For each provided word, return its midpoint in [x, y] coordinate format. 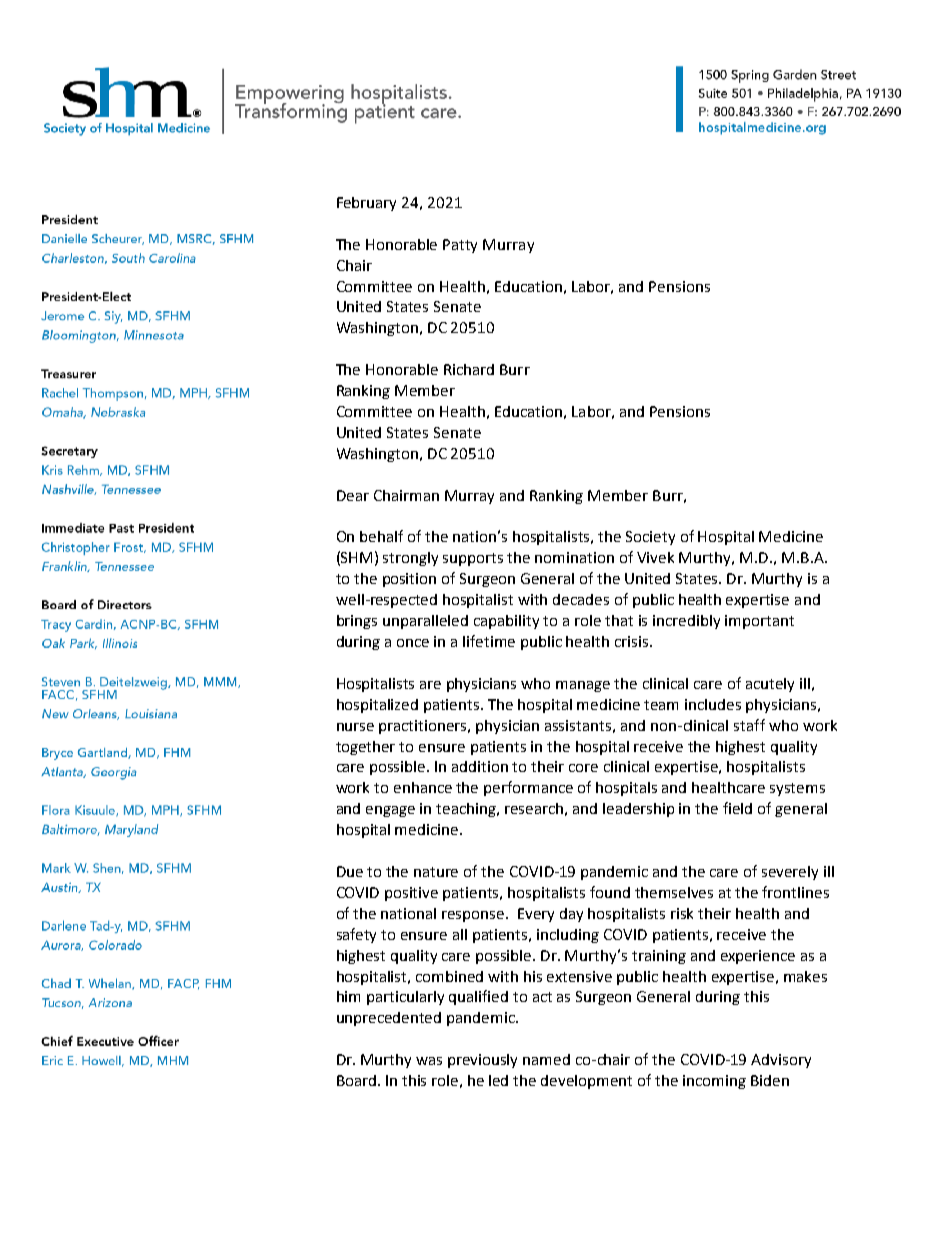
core [583, 768]
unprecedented [389, 1019]
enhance [423, 787]
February [366, 204]
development [586, 1082]
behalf [381, 536]
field [737, 808]
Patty [460, 246]
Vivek [655, 557]
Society [650, 538]
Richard [469, 369]
